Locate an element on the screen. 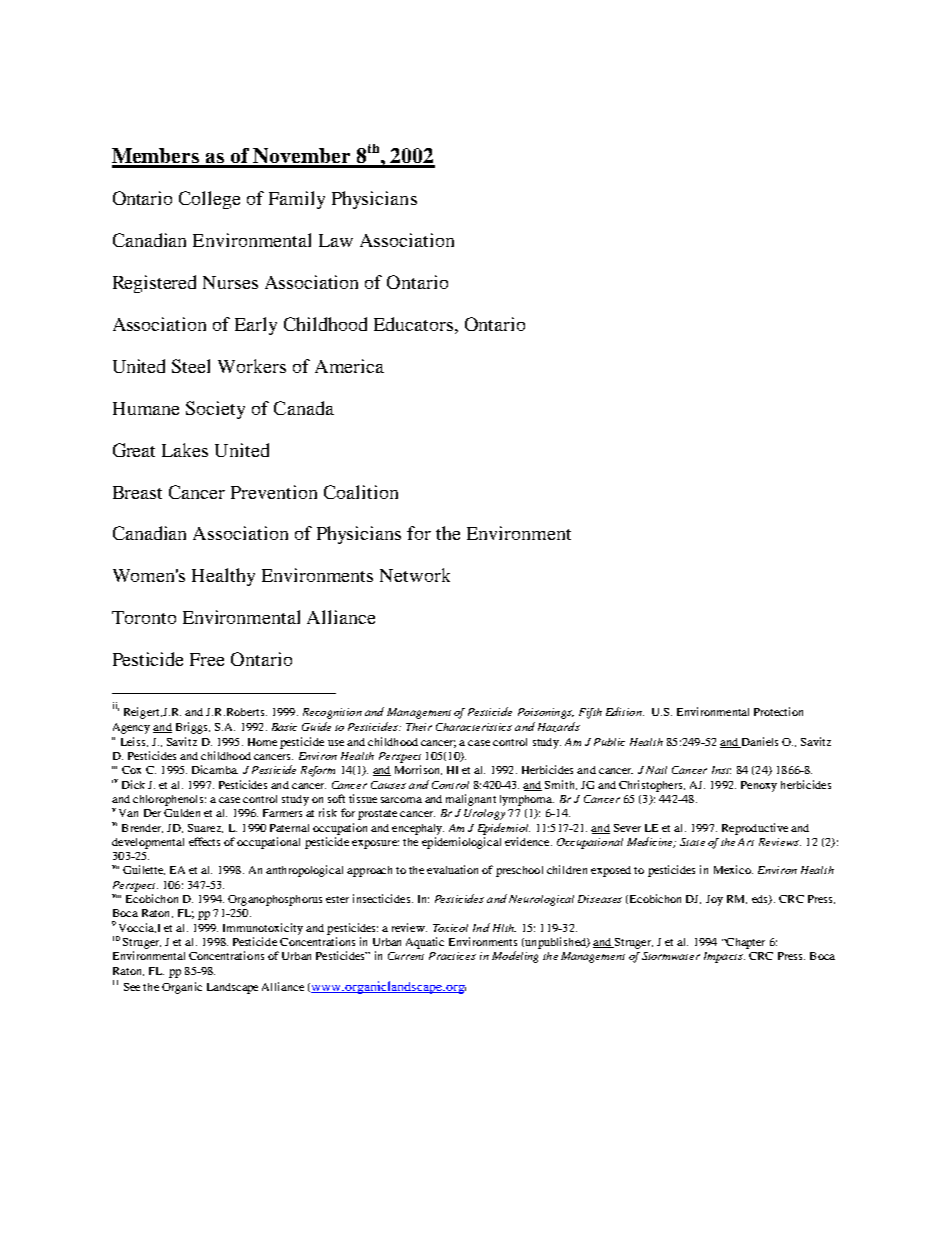  Law is located at coordinates (336, 240).
